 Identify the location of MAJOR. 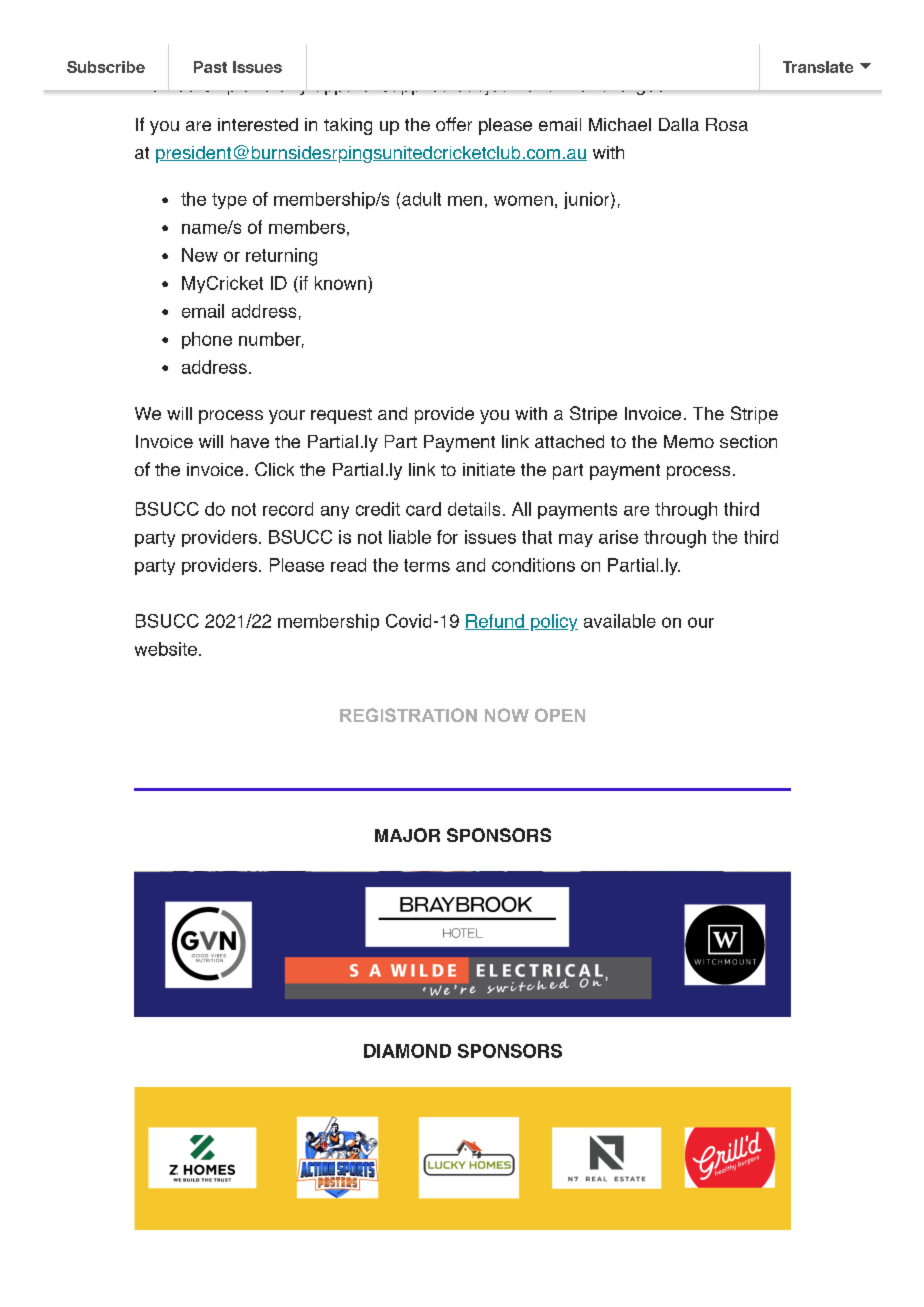
(407, 835).
